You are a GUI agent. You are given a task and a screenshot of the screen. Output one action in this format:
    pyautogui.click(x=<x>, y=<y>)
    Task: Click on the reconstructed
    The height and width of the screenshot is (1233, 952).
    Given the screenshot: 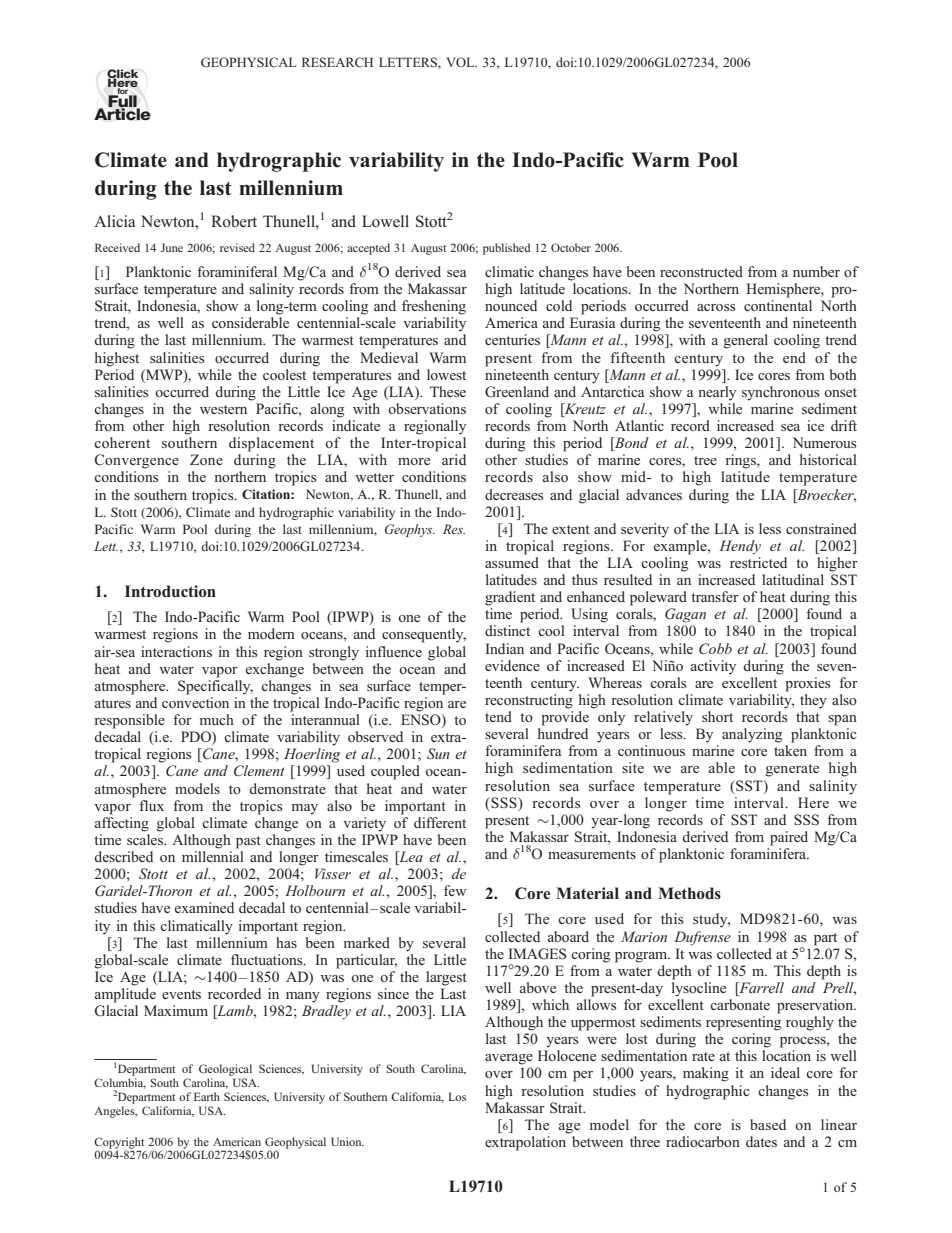 What is the action you would take?
    pyautogui.click(x=701, y=271)
